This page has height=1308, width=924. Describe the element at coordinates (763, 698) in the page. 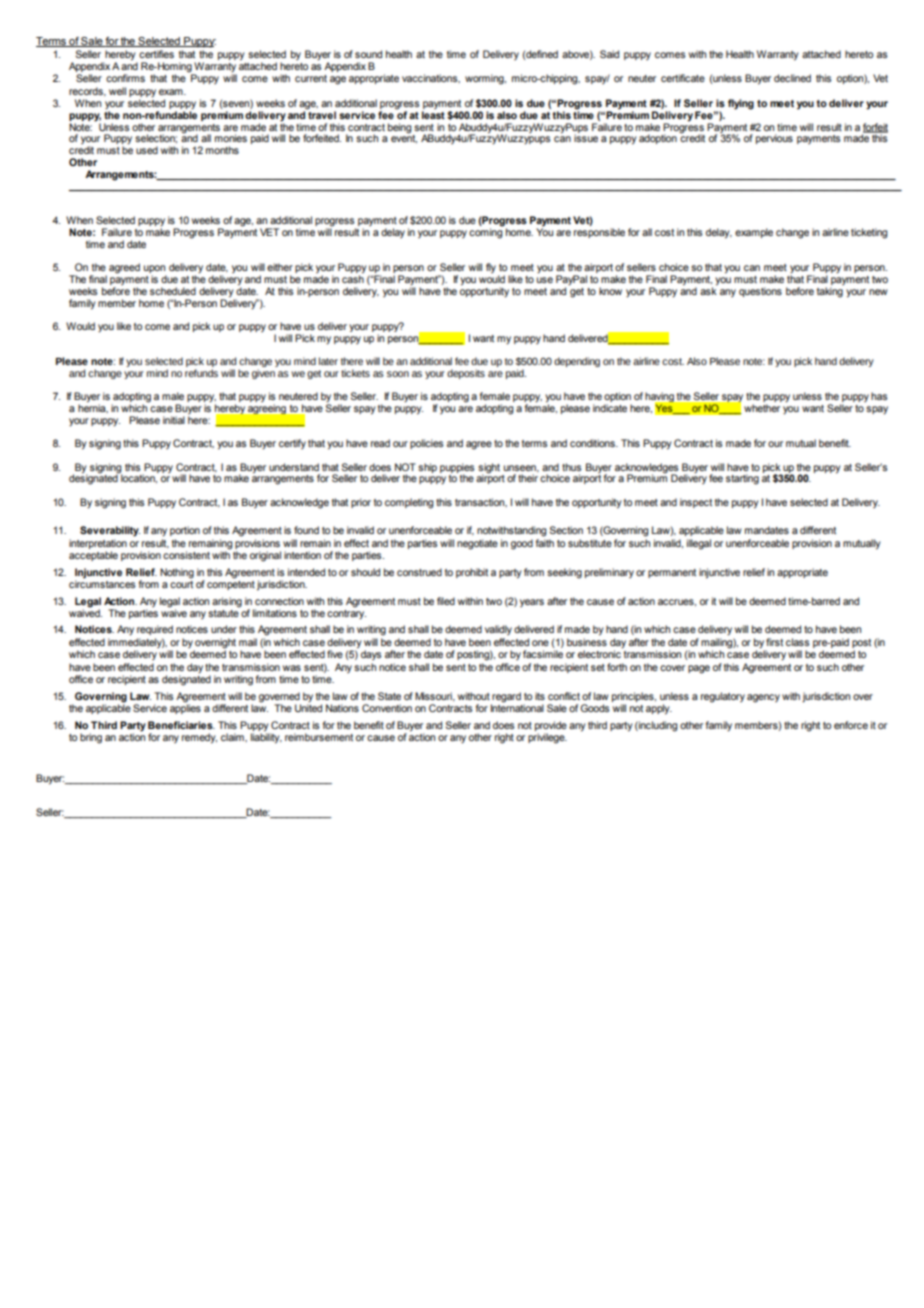

I see `agency` at that location.
